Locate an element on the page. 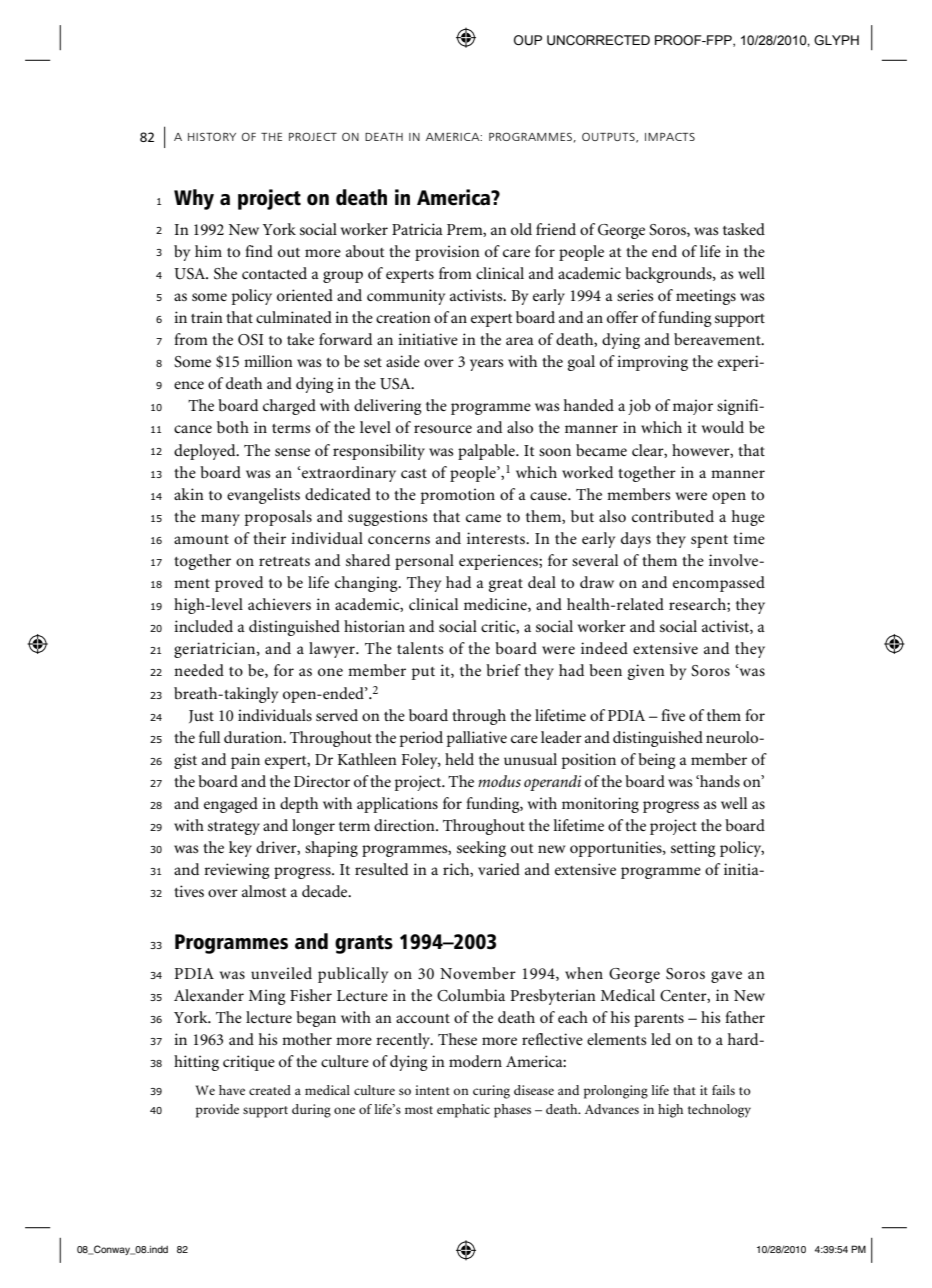 Image resolution: width=932 pixels, height=1288 pixels. disease is located at coordinates (534, 1090).
